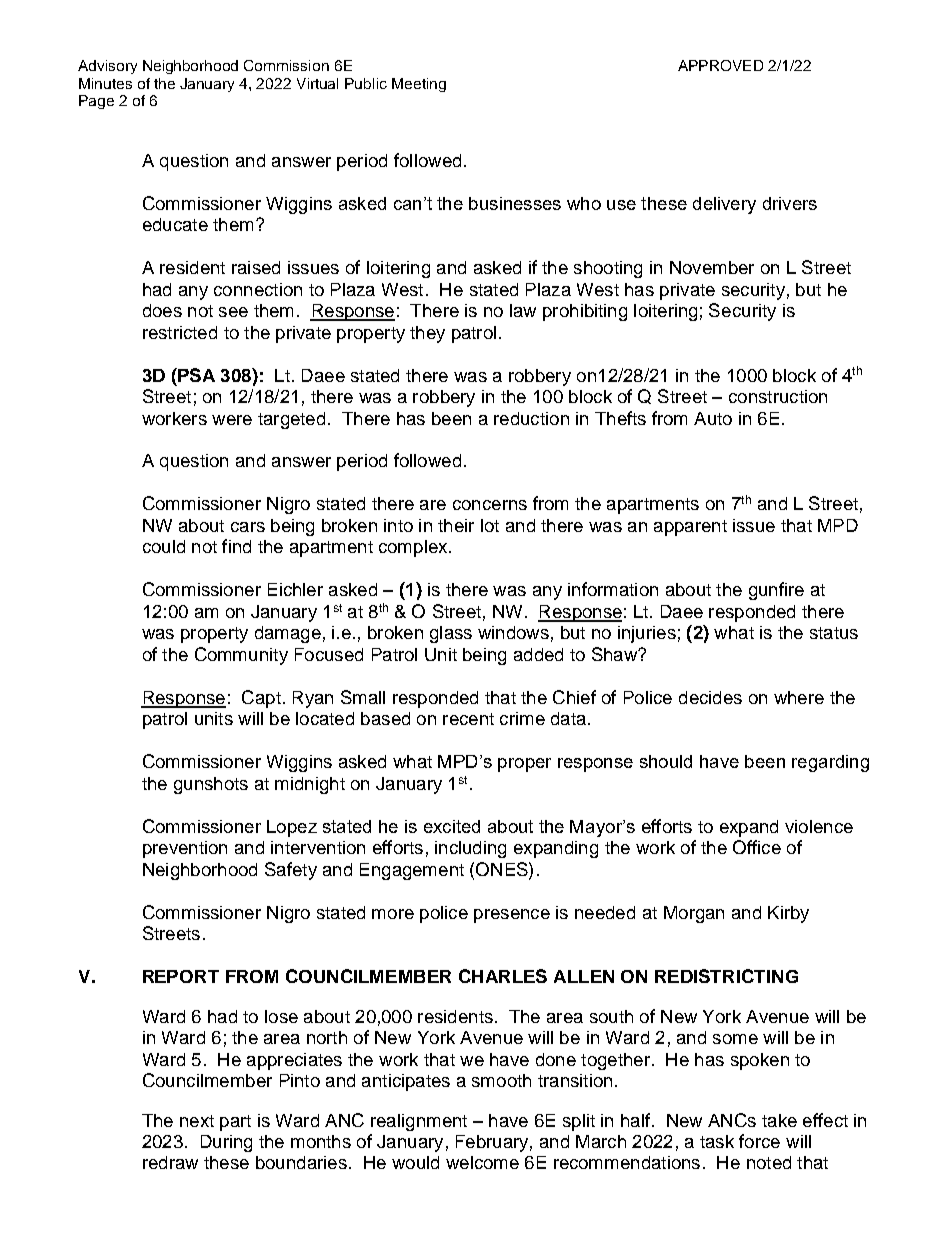 The height and width of the screenshot is (1233, 952). Describe the element at coordinates (451, 634) in the screenshot. I see `glass` at that location.
